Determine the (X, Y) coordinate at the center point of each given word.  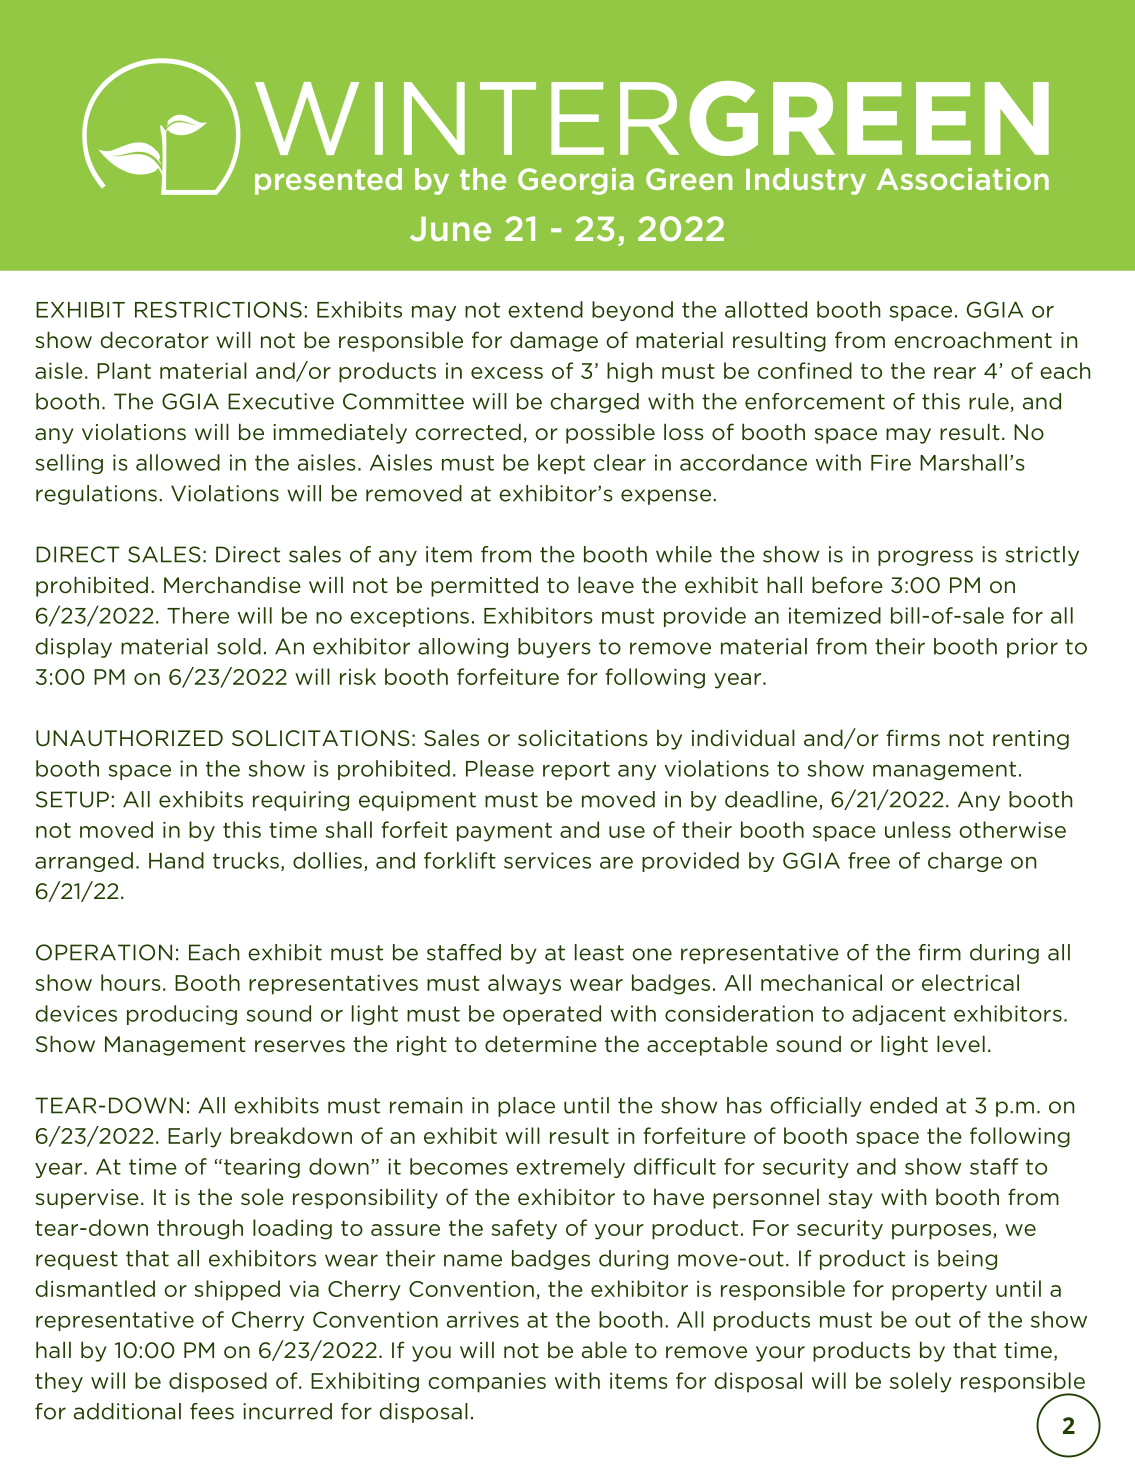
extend (545, 309)
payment (504, 832)
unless (918, 829)
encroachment (973, 340)
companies (487, 1383)
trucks (246, 860)
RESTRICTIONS (218, 309)
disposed (218, 1382)
